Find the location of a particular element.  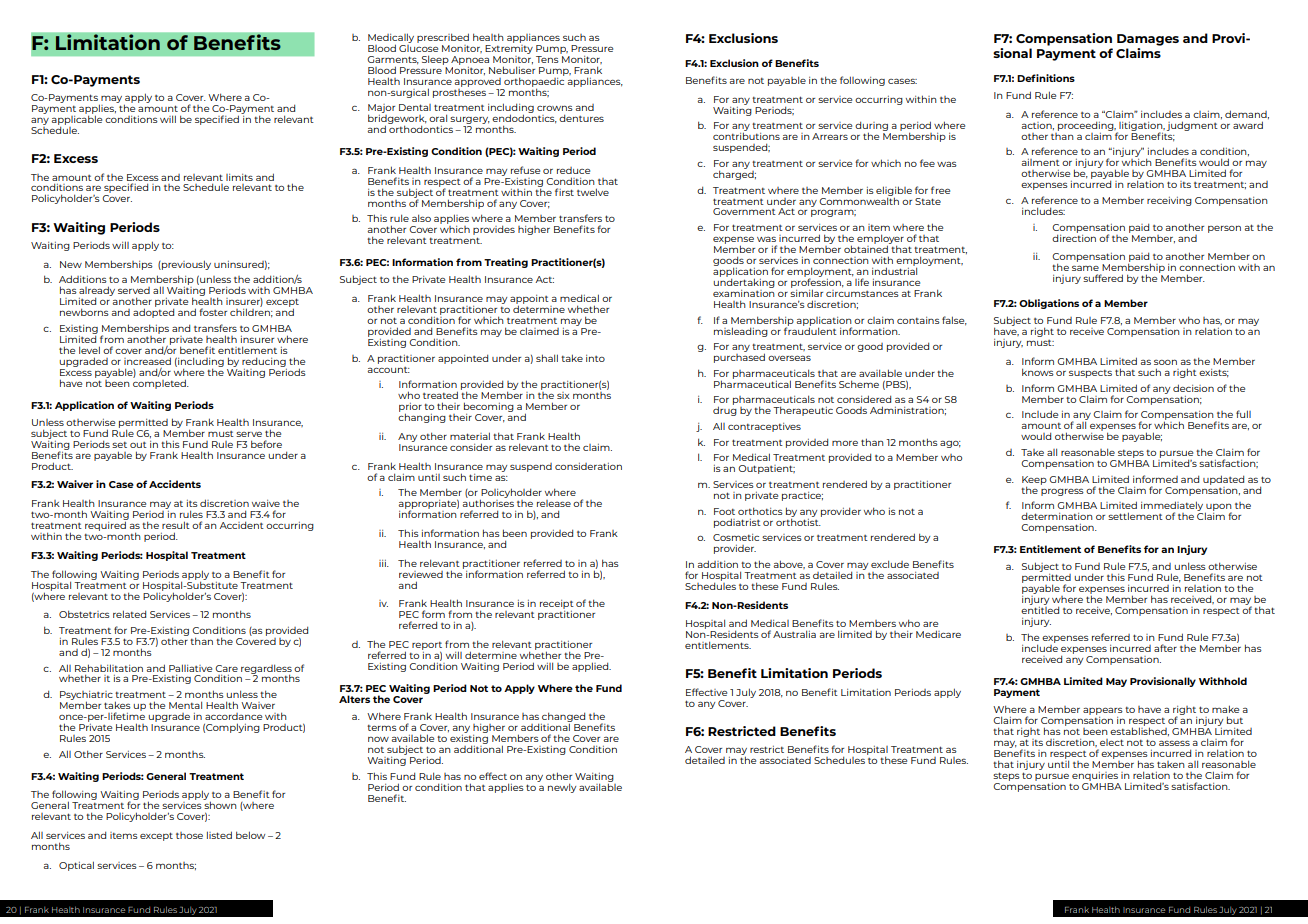

before is located at coordinates (266, 444).
